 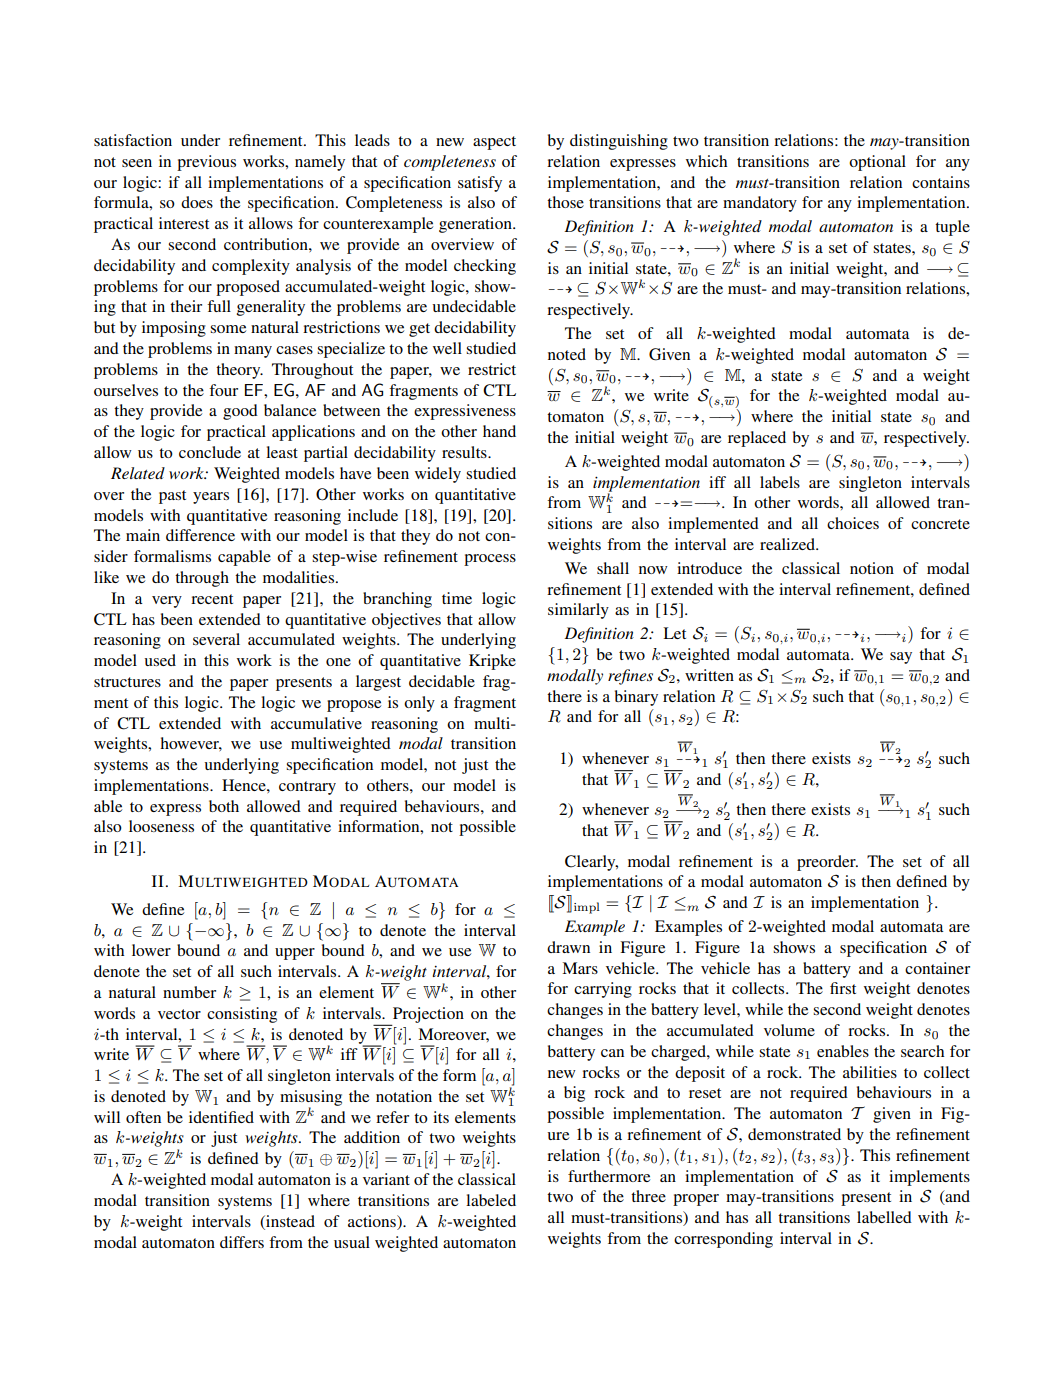 What do you see at coordinates (242, 1242) in the image?
I see `differs` at bounding box center [242, 1242].
